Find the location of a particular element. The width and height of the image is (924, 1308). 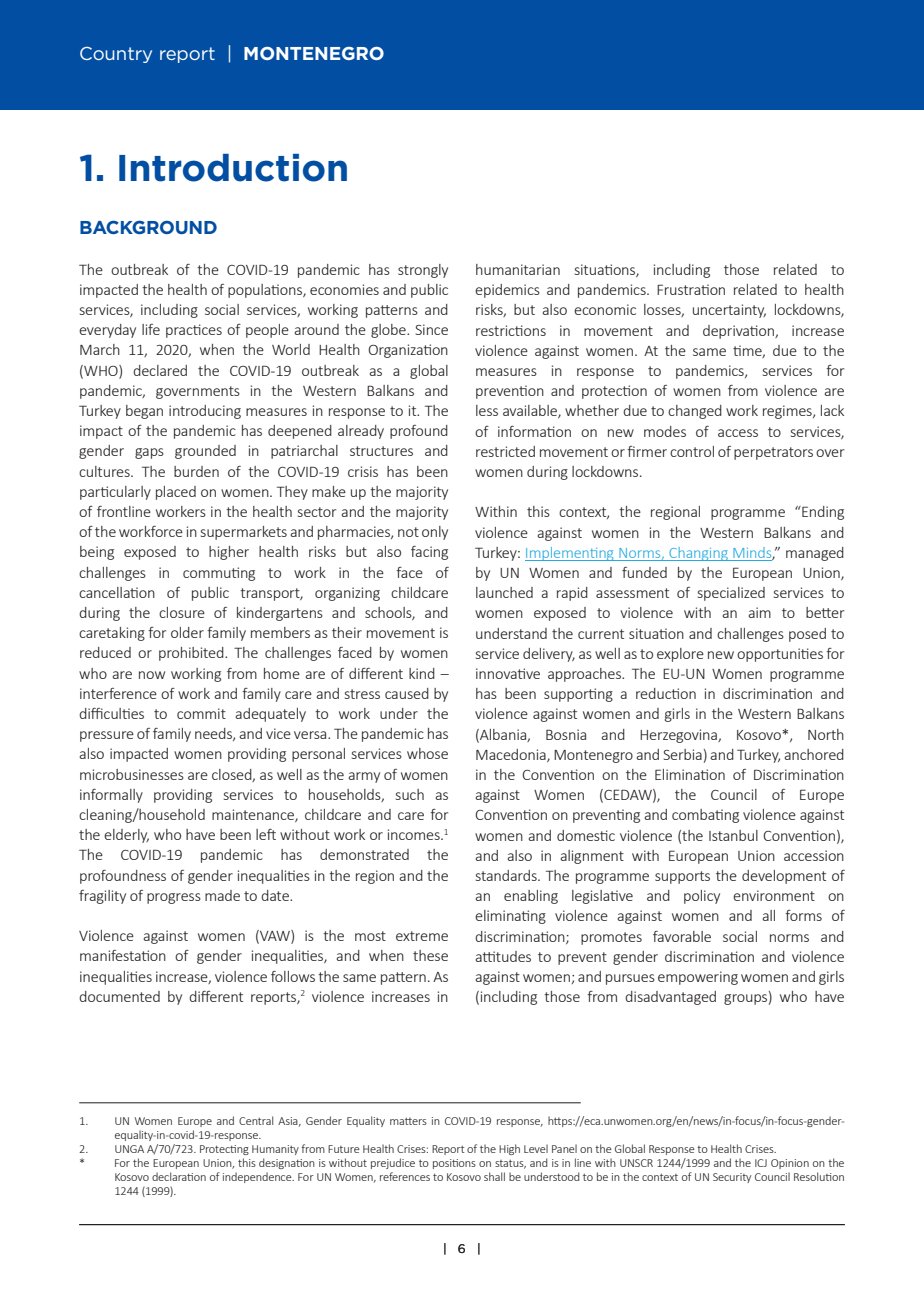

strongly is located at coordinates (423, 271).
